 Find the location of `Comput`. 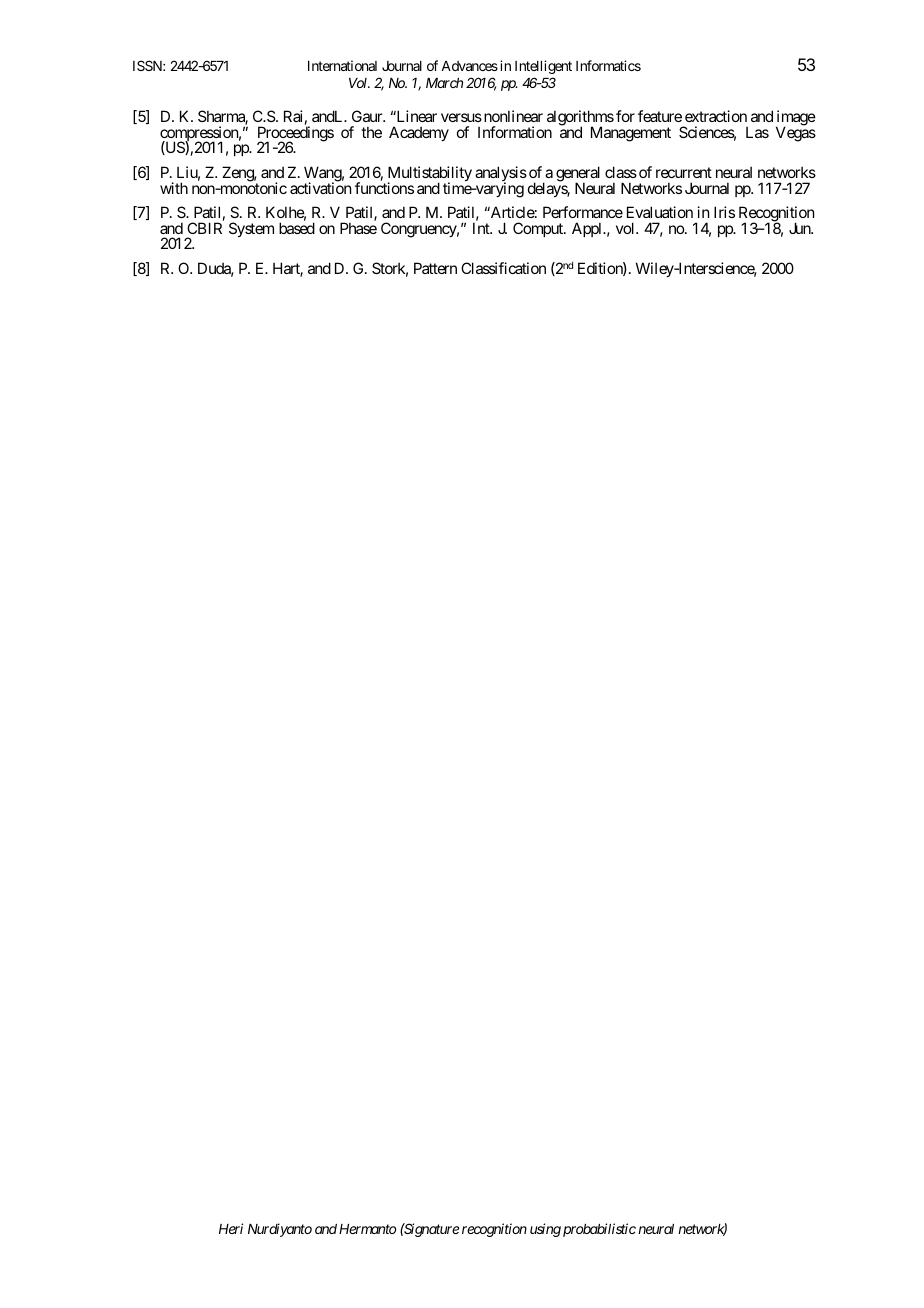

Comput is located at coordinates (539, 229).
